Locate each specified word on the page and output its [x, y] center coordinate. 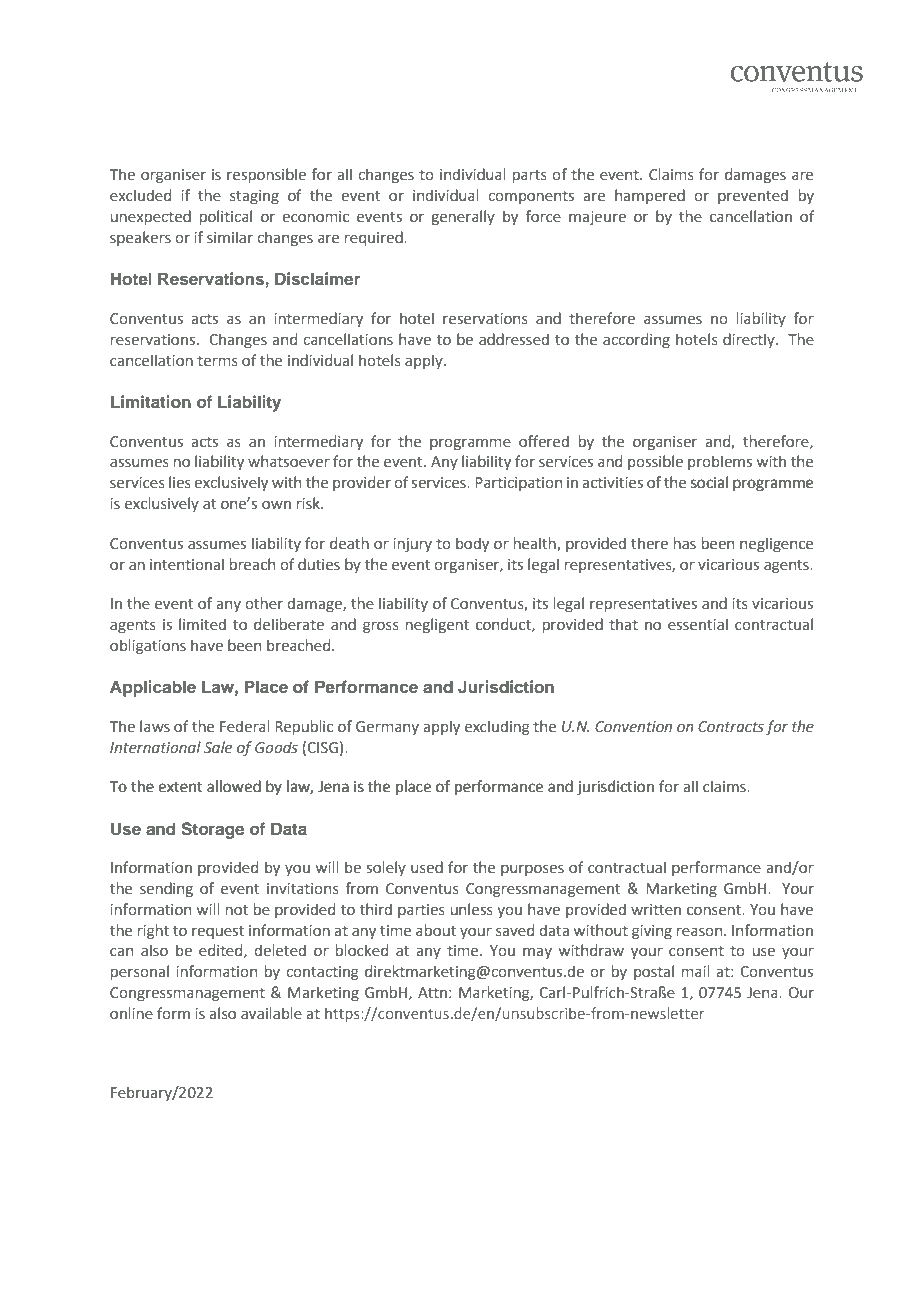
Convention [633, 727]
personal [140, 972]
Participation [518, 484]
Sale [218, 747]
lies [180, 482]
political [226, 217]
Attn [432, 993]
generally [463, 217]
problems [720, 462]
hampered [650, 196]
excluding [497, 727]
